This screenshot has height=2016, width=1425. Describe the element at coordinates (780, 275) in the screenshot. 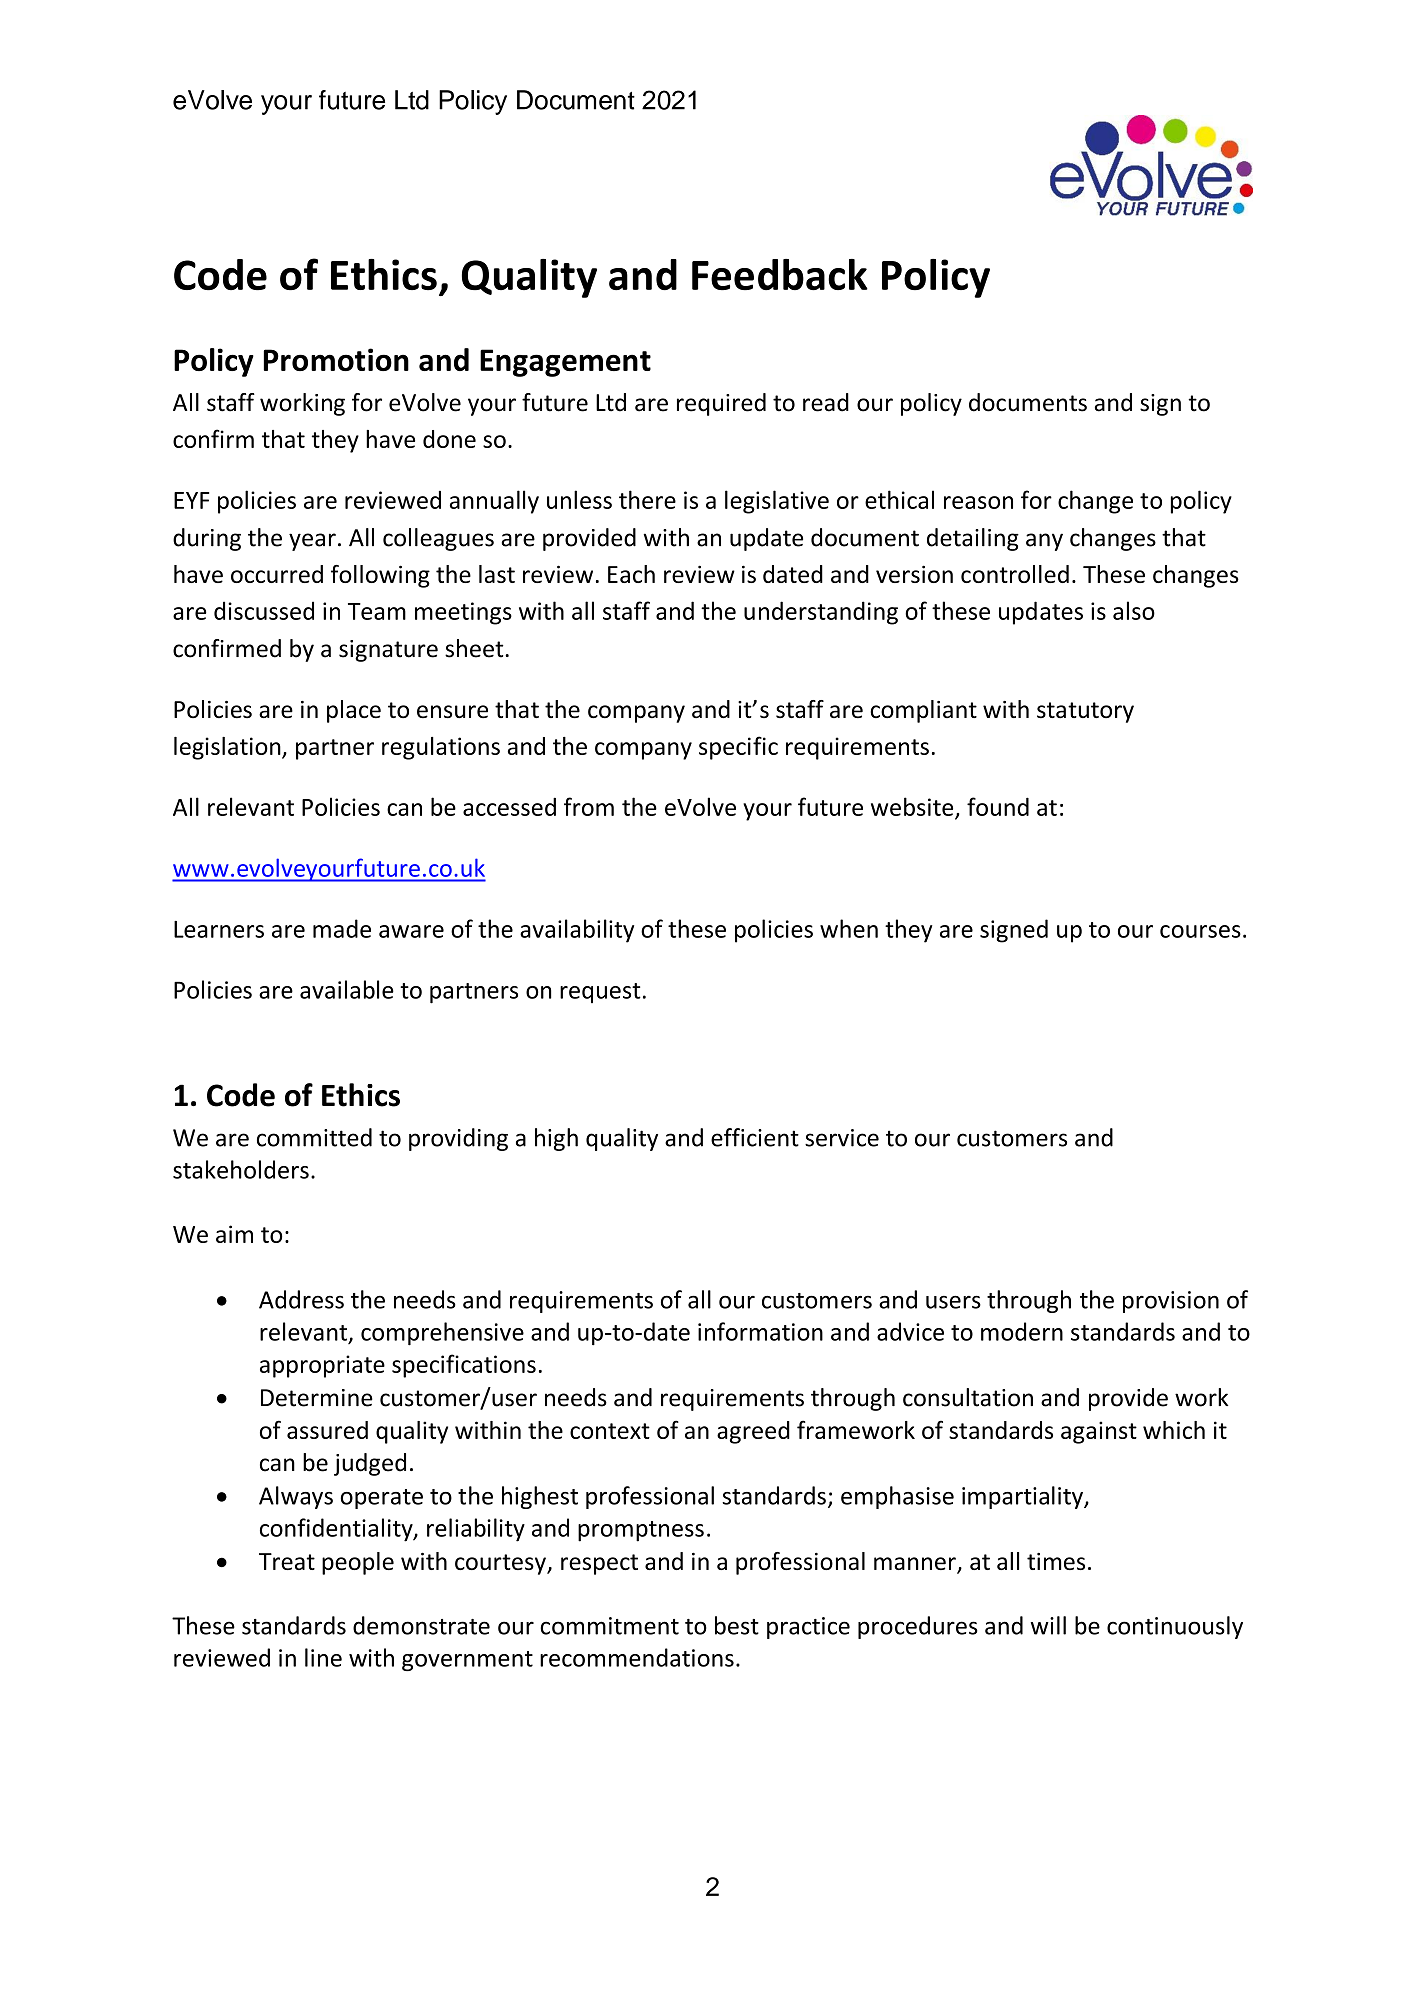

I see `Feedback` at that location.
